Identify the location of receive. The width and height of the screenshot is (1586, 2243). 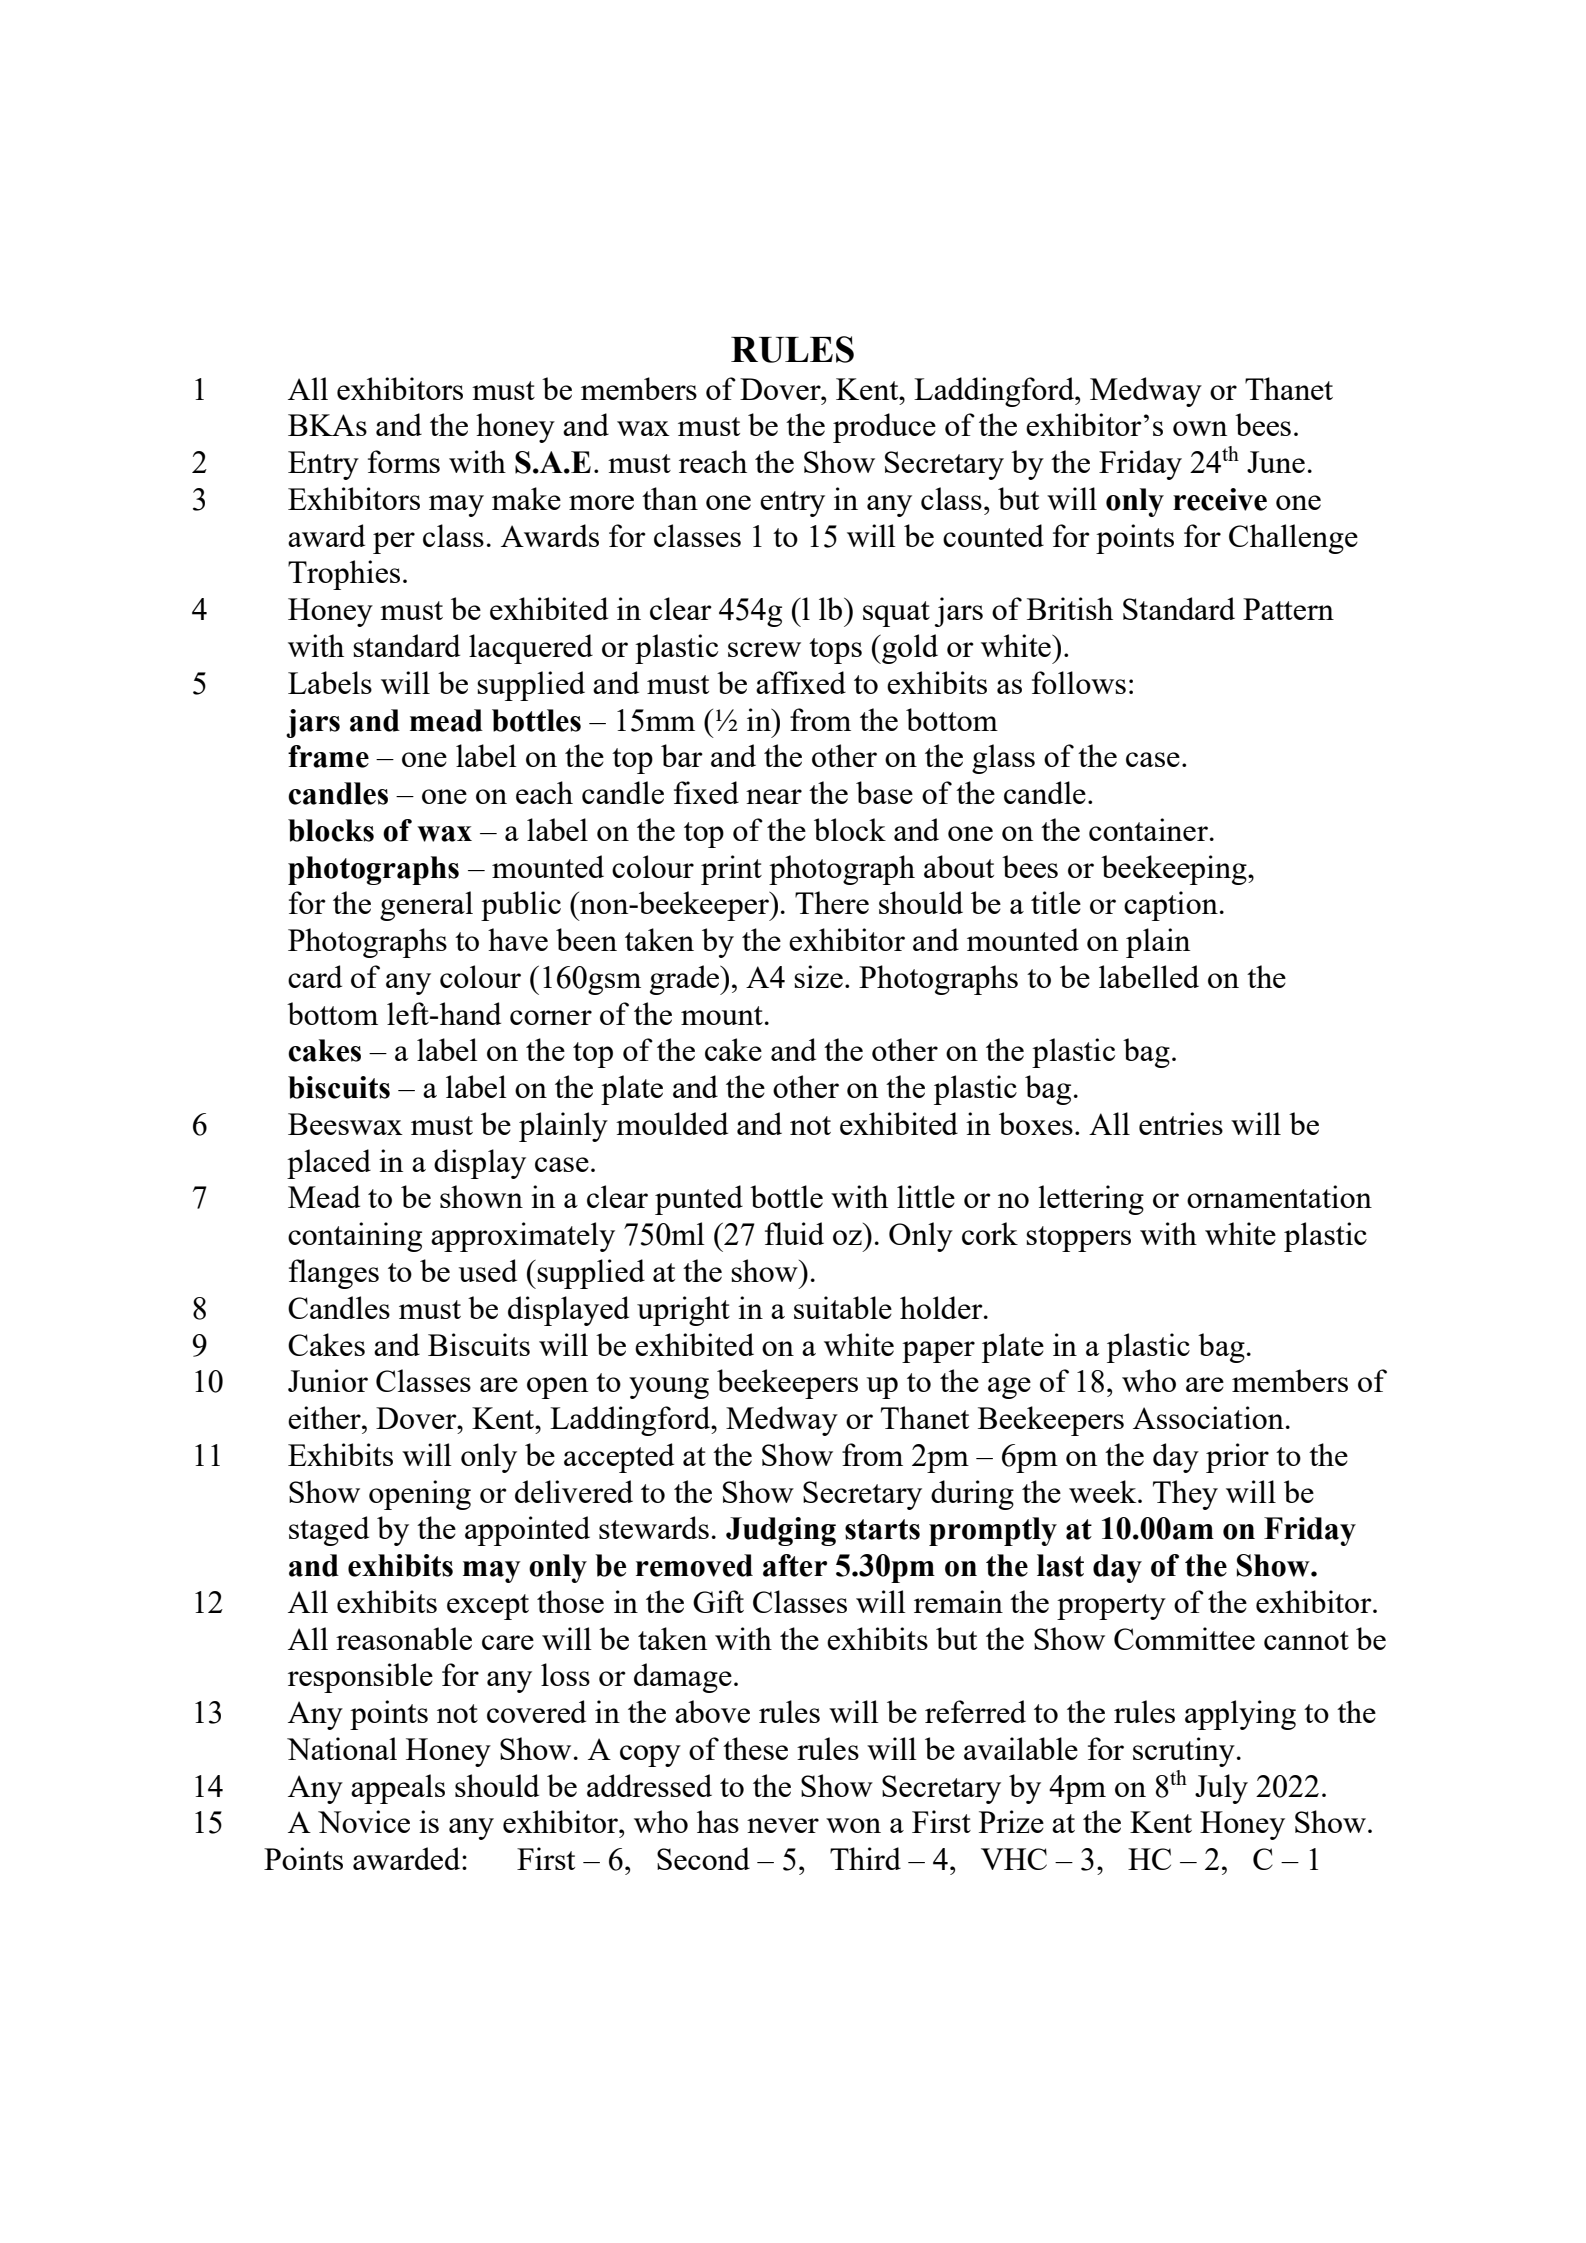
(1220, 499).
